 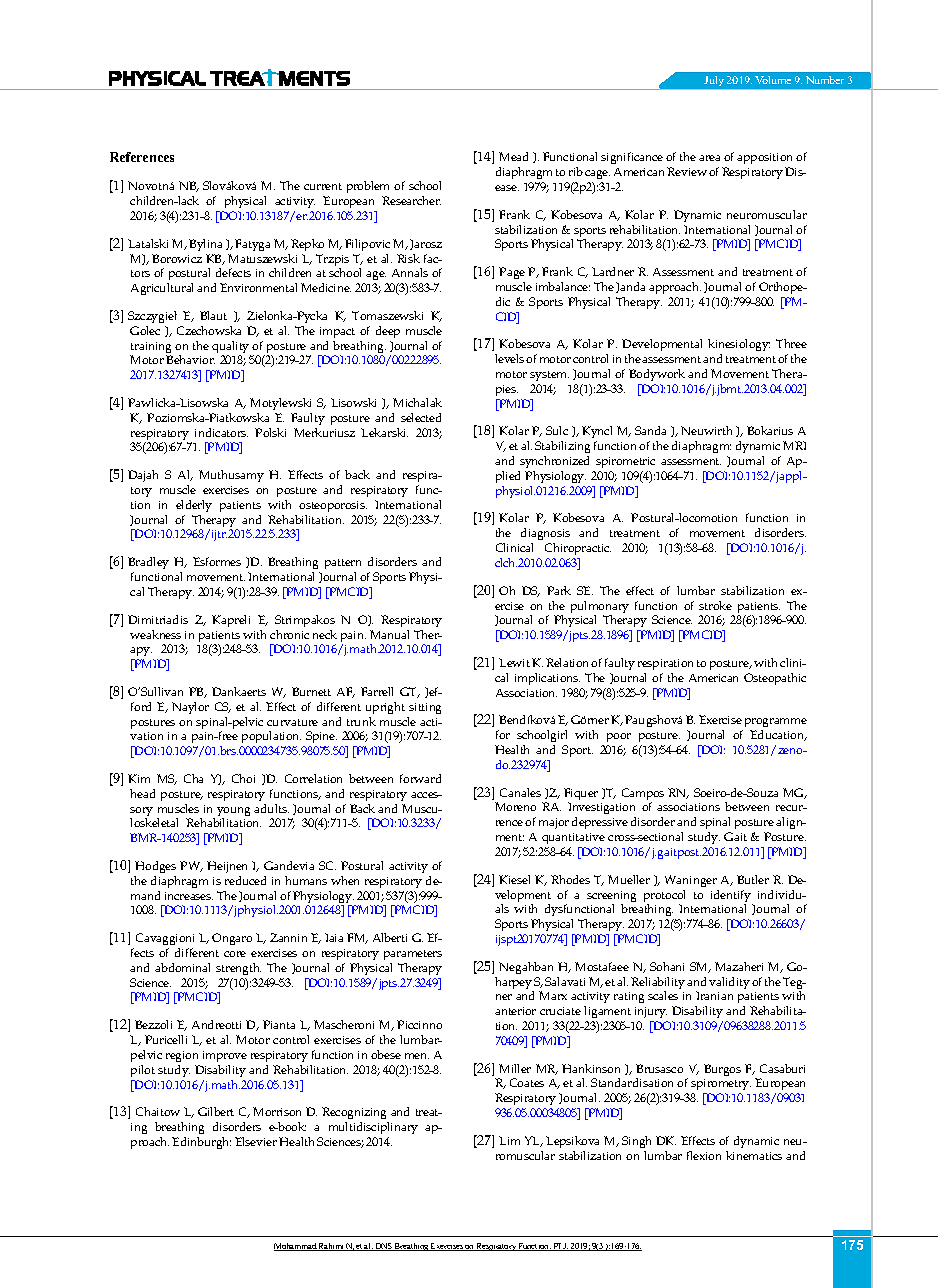 I want to click on kinematics, so click(x=754, y=1155).
